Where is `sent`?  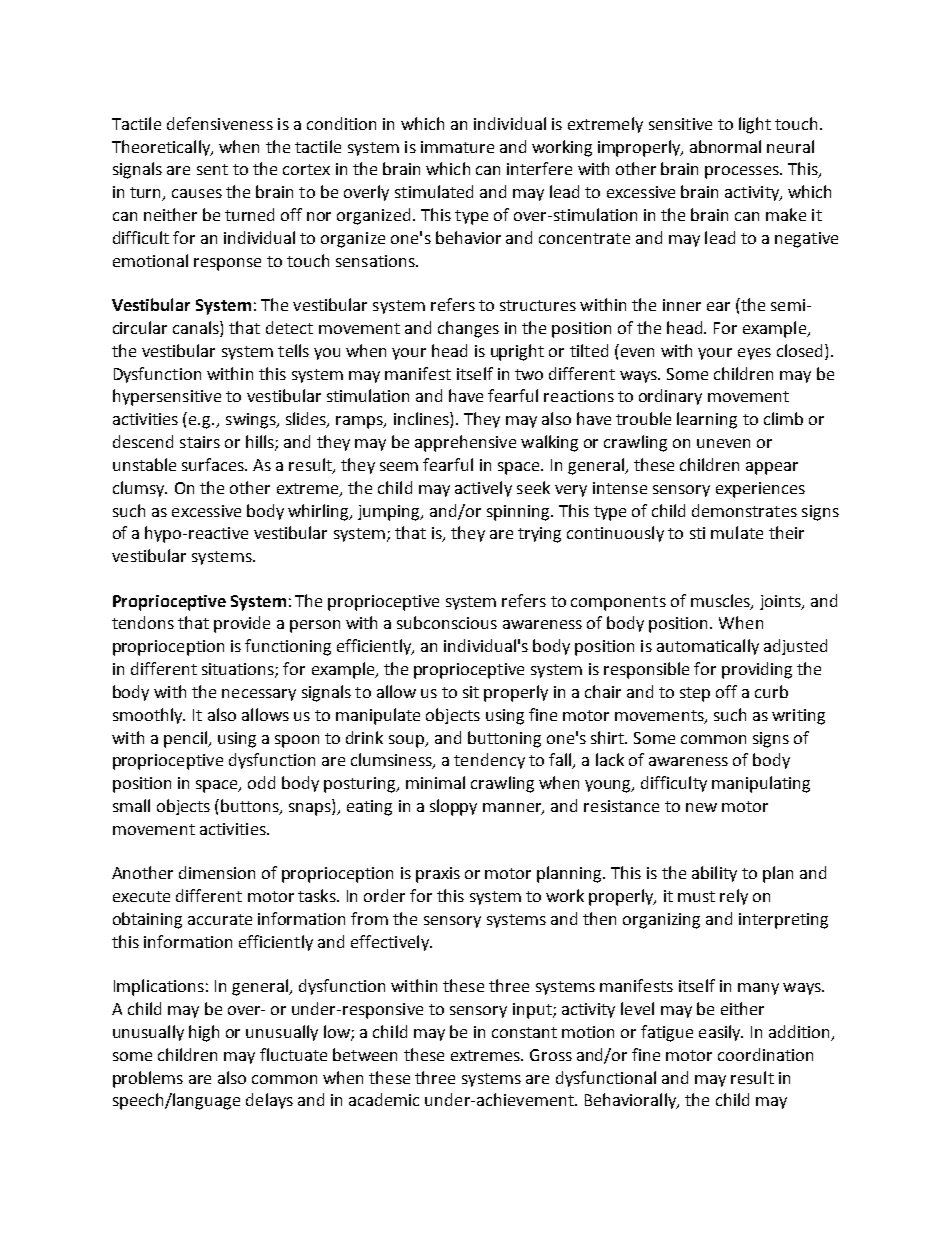
sent is located at coordinates (212, 169).
